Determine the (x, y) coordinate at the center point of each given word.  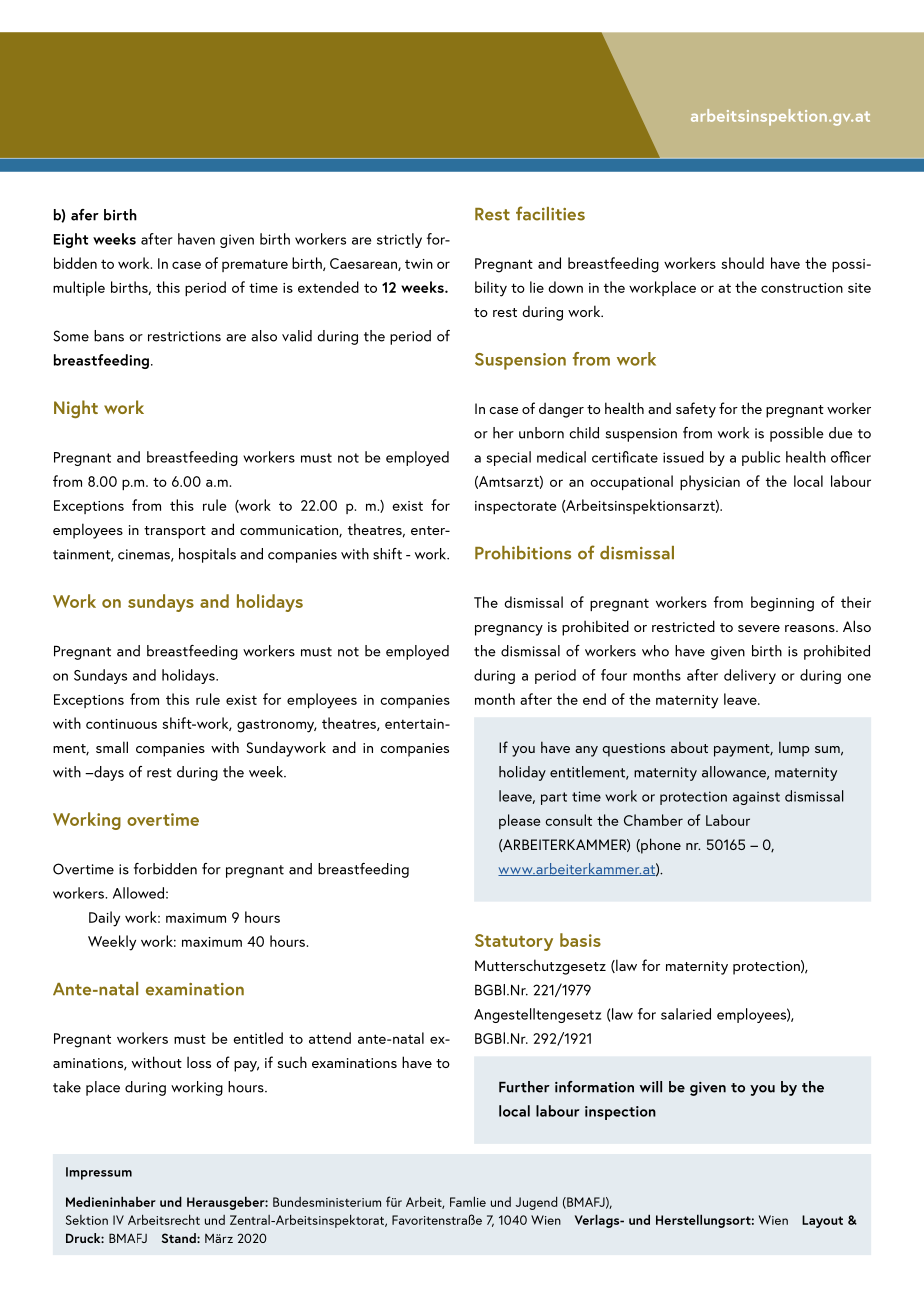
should (742, 263)
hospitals (207, 555)
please (519, 821)
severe (759, 628)
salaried (686, 1014)
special (508, 458)
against (756, 798)
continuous (121, 724)
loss (199, 1062)
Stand (180, 1238)
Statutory (514, 942)
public (761, 458)
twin (419, 264)
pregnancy (509, 630)
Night (76, 409)
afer (85, 215)
